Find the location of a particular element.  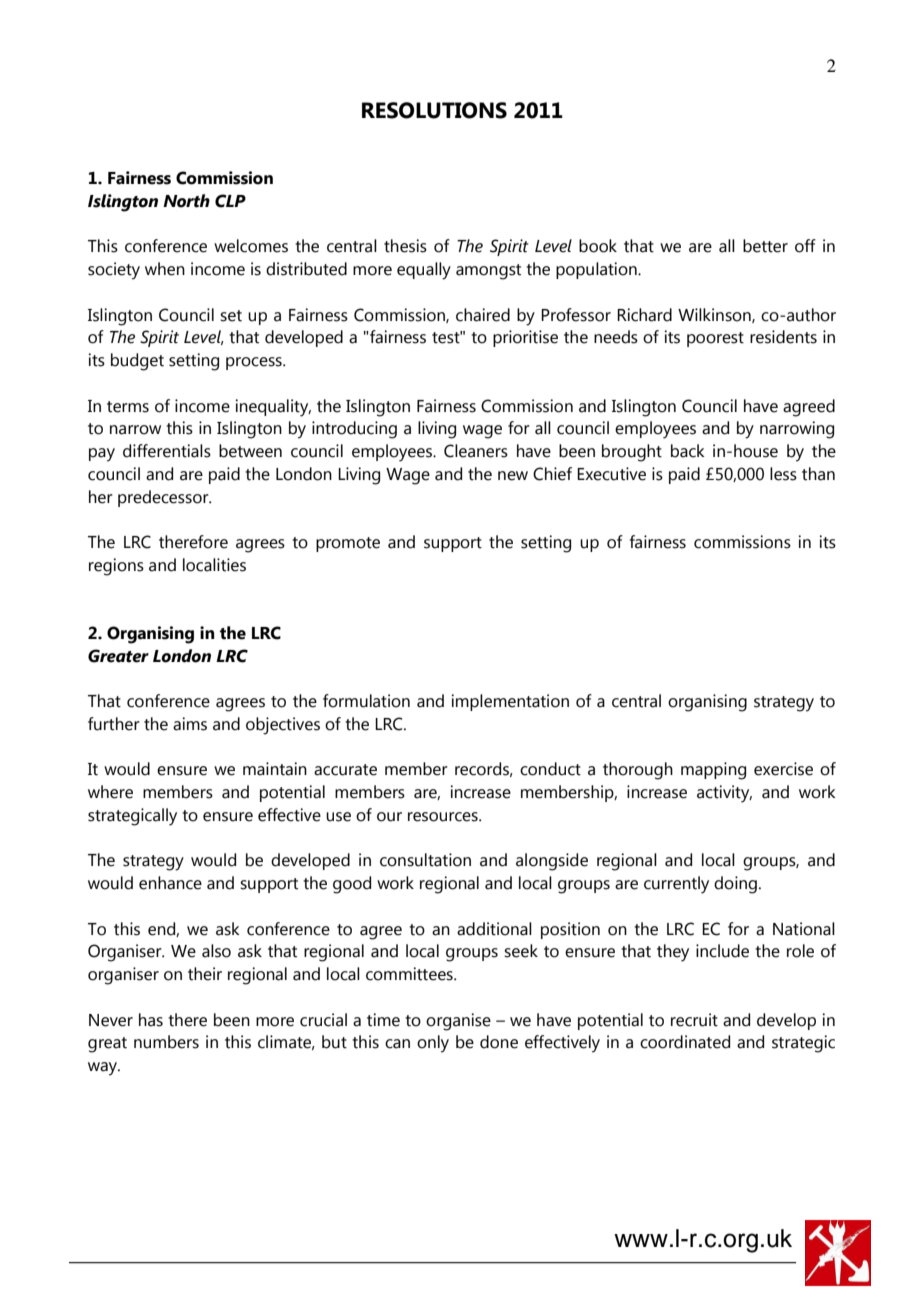

differentials is located at coordinates (167, 451).
